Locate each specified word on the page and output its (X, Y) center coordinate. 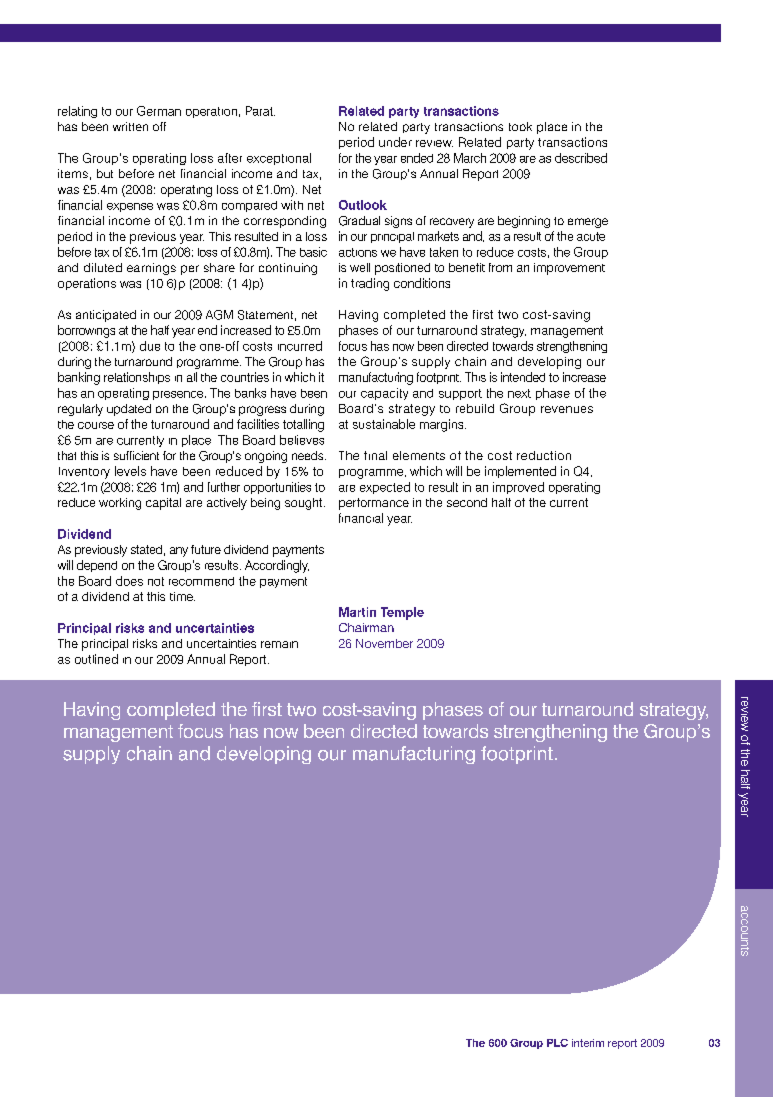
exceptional (279, 159)
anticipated (106, 316)
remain (279, 644)
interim (588, 1043)
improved (518, 488)
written (130, 126)
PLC (557, 1043)
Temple (402, 613)
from (500, 267)
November (384, 643)
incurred (300, 346)
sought (305, 504)
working (120, 504)
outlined (96, 659)
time (182, 596)
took (520, 126)
